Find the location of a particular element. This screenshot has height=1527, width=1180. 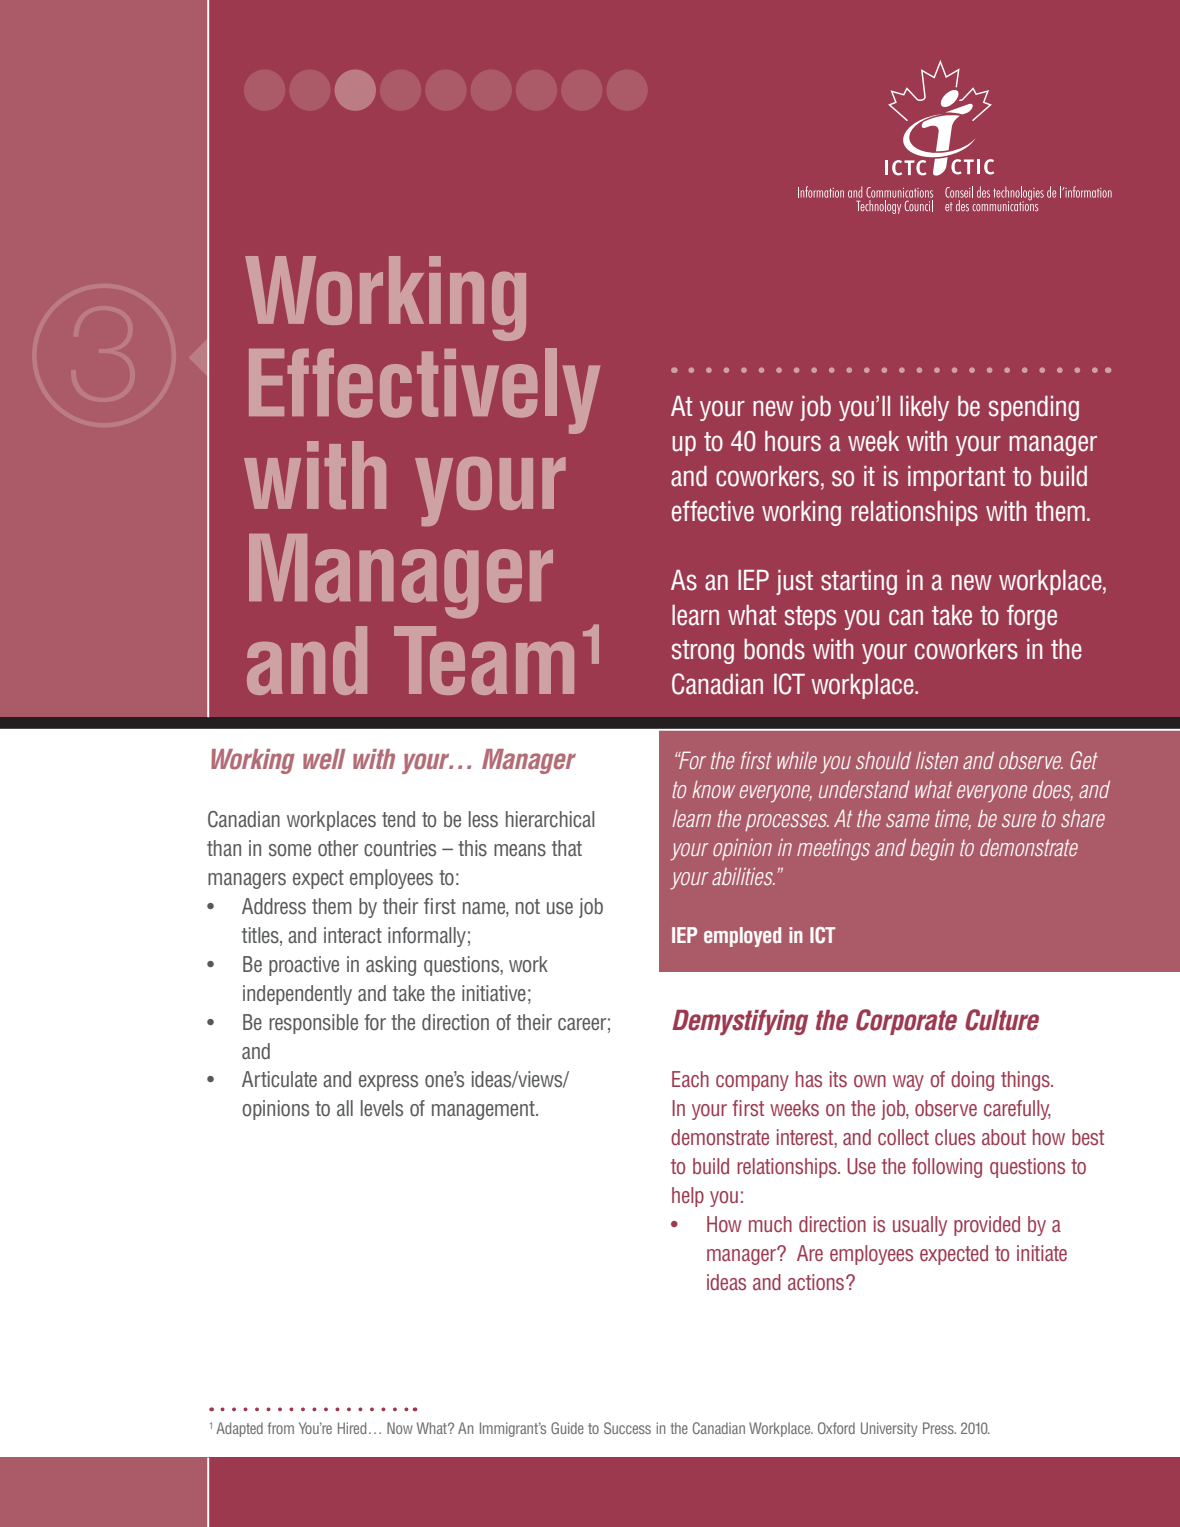

Hired is located at coordinates (352, 1428).
